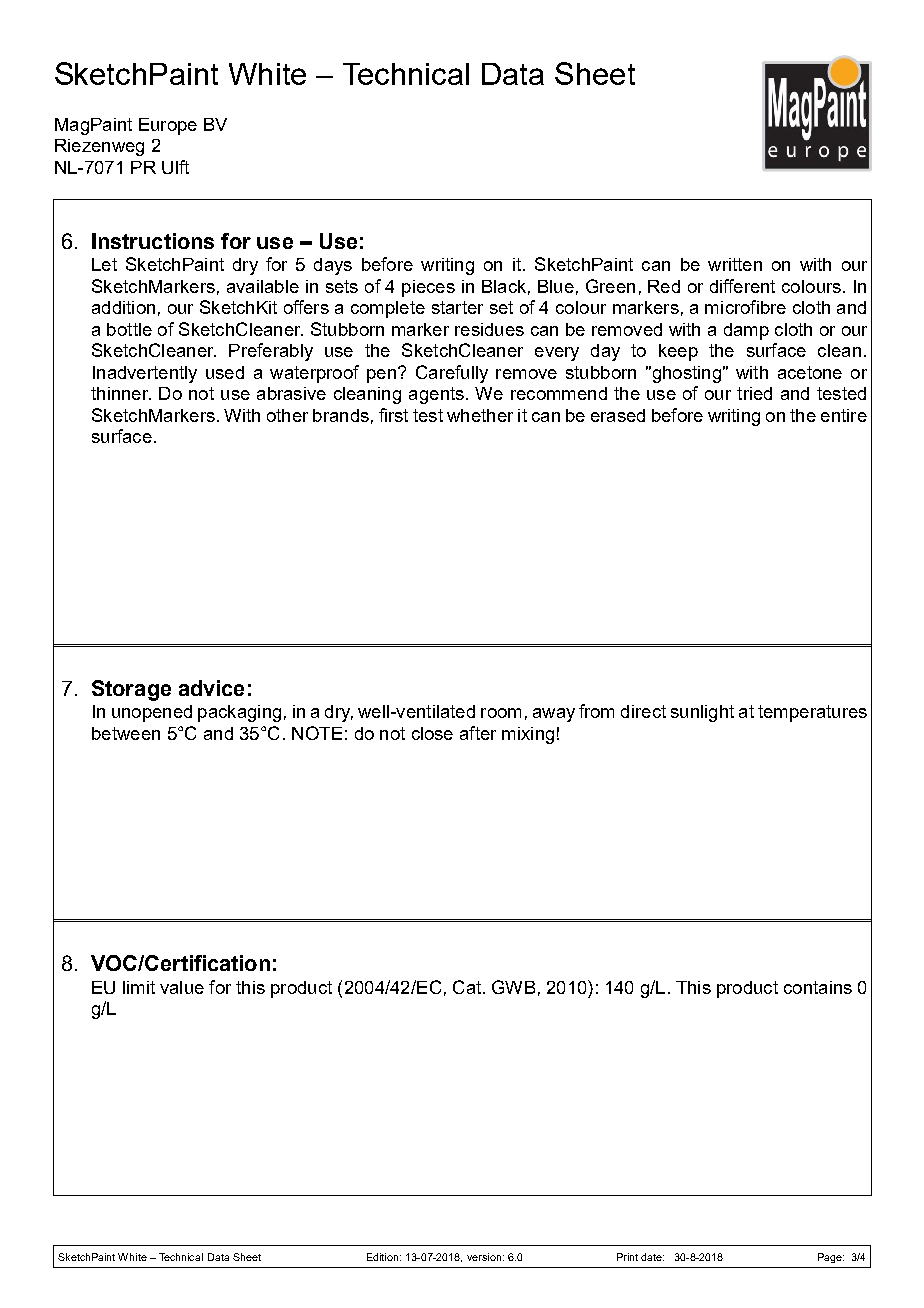 The image size is (924, 1308). I want to click on GWB, so click(513, 987).
